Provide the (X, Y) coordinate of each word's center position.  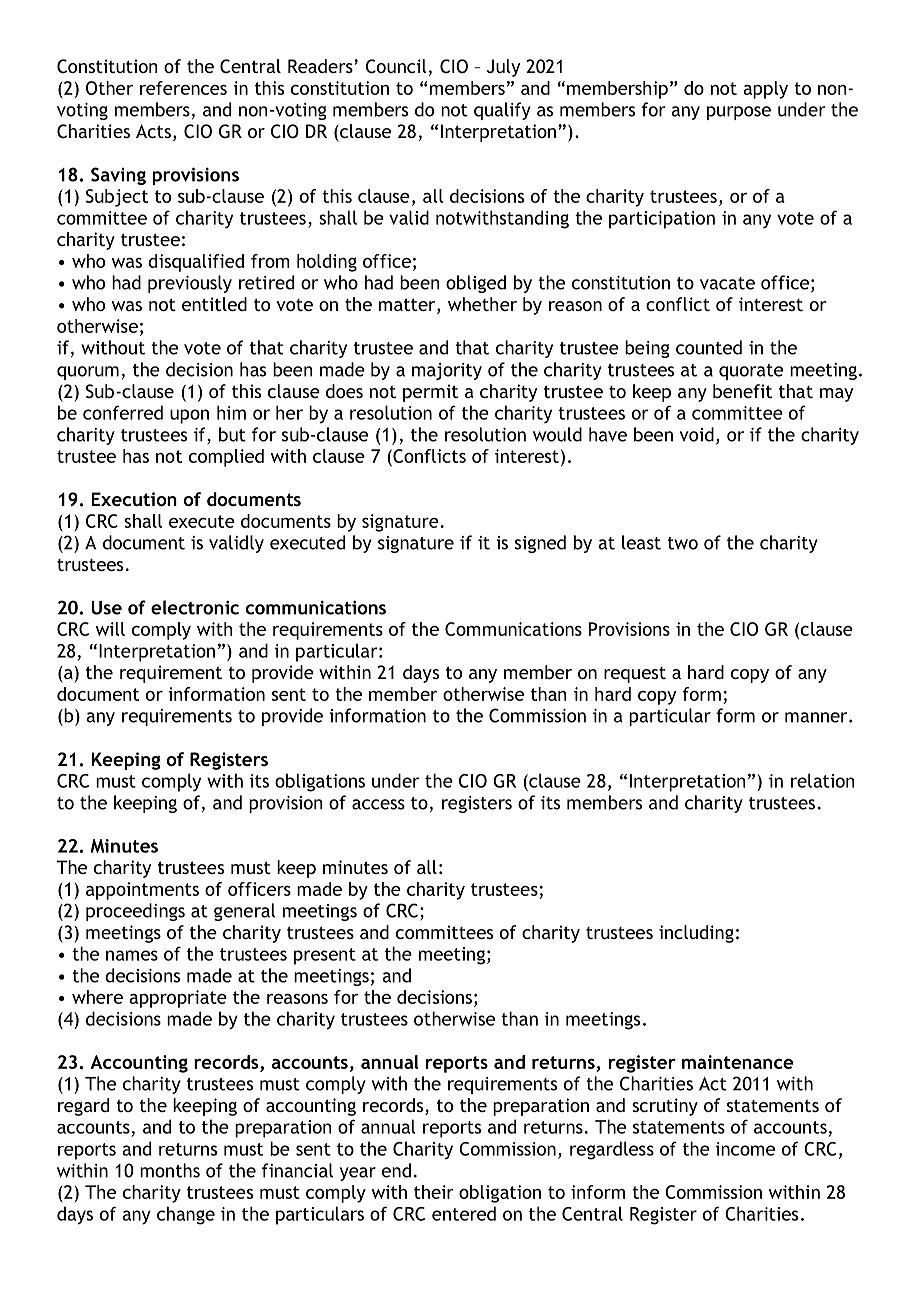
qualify (502, 111)
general (245, 912)
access (378, 804)
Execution (134, 499)
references (183, 88)
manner (817, 717)
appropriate (178, 999)
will (110, 629)
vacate (727, 283)
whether (482, 304)
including (696, 934)
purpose (739, 113)
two (682, 543)
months (170, 1170)
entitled (214, 304)
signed (540, 544)
